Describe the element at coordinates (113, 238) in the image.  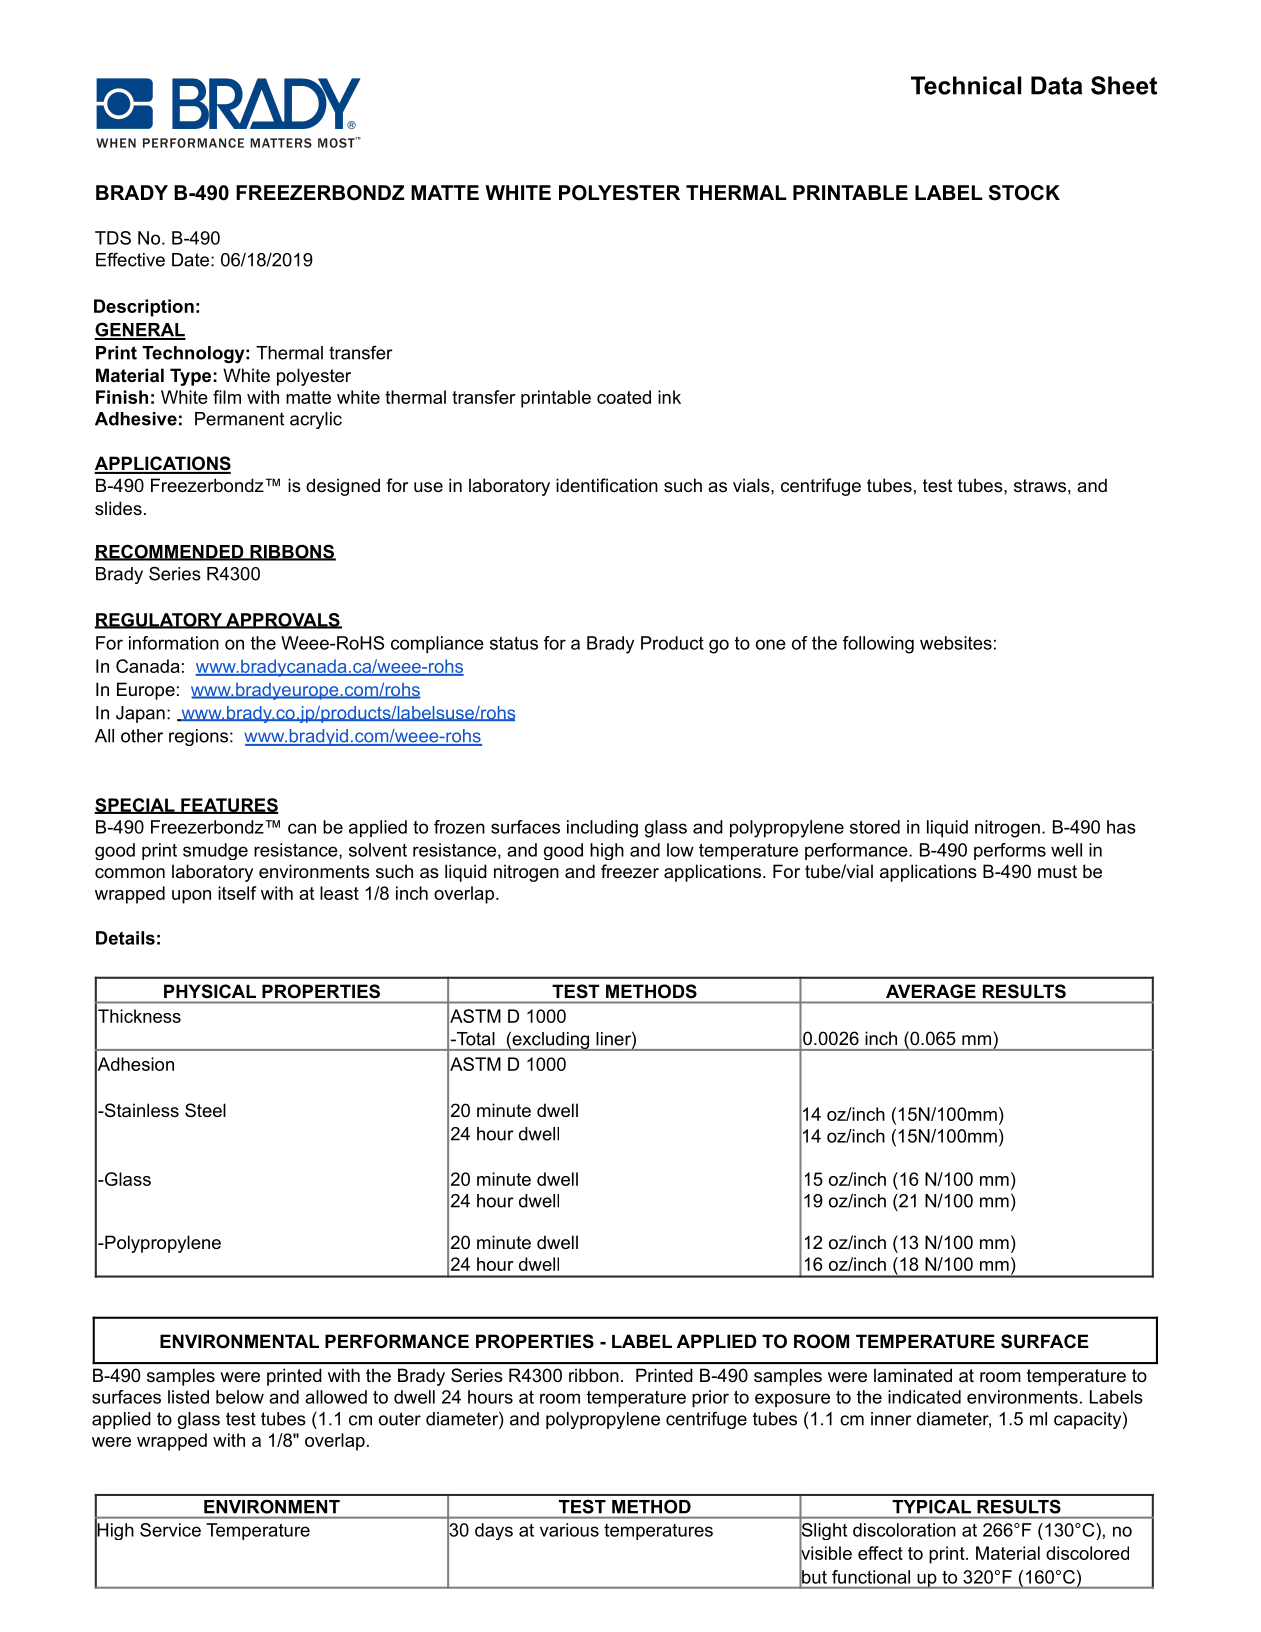
I see `TDS` at that location.
